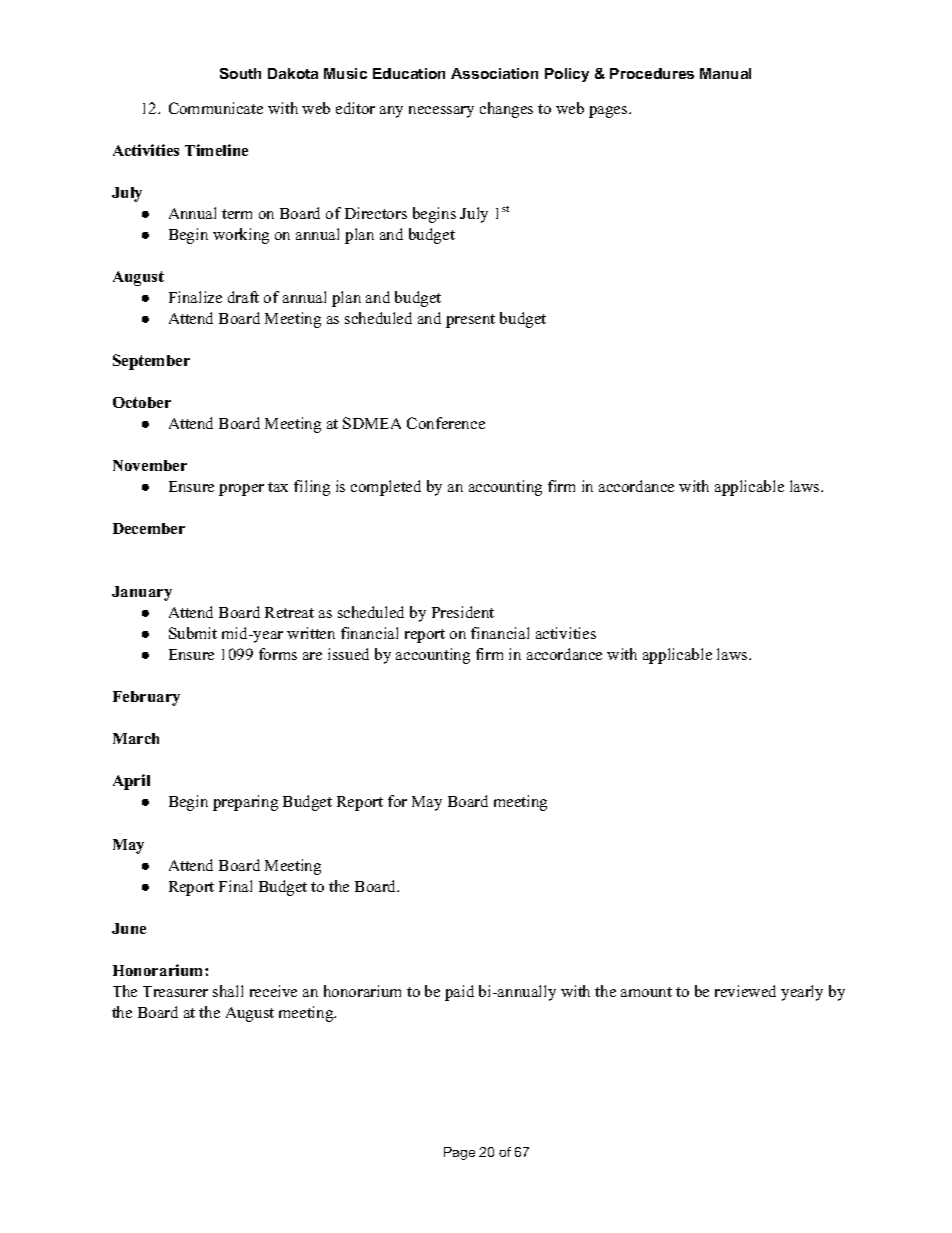  What do you see at coordinates (459, 993) in the document?
I see `paid` at bounding box center [459, 993].
